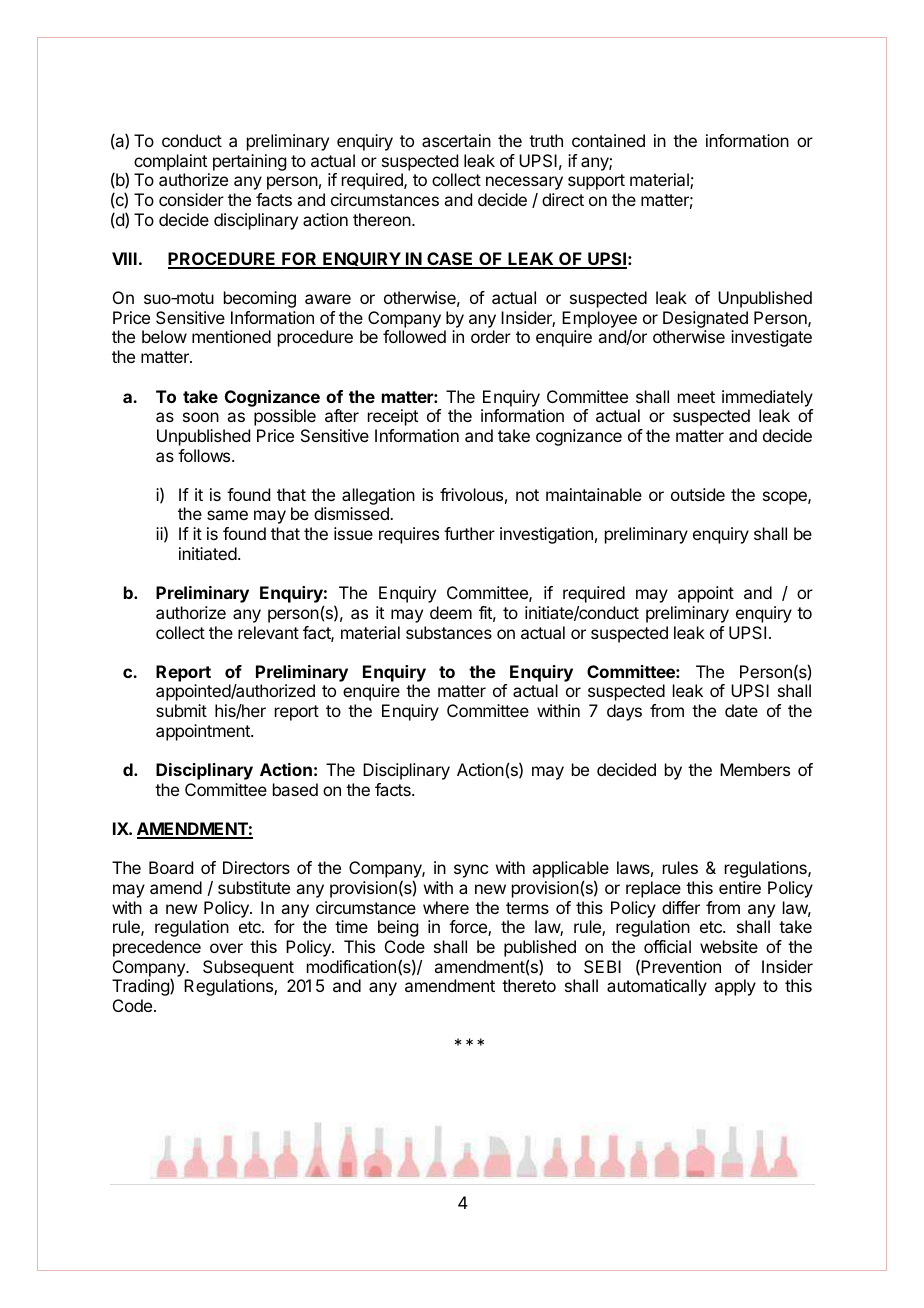 The width and height of the page is (924, 1308). What do you see at coordinates (608, 140) in the page?
I see `contained` at bounding box center [608, 140].
